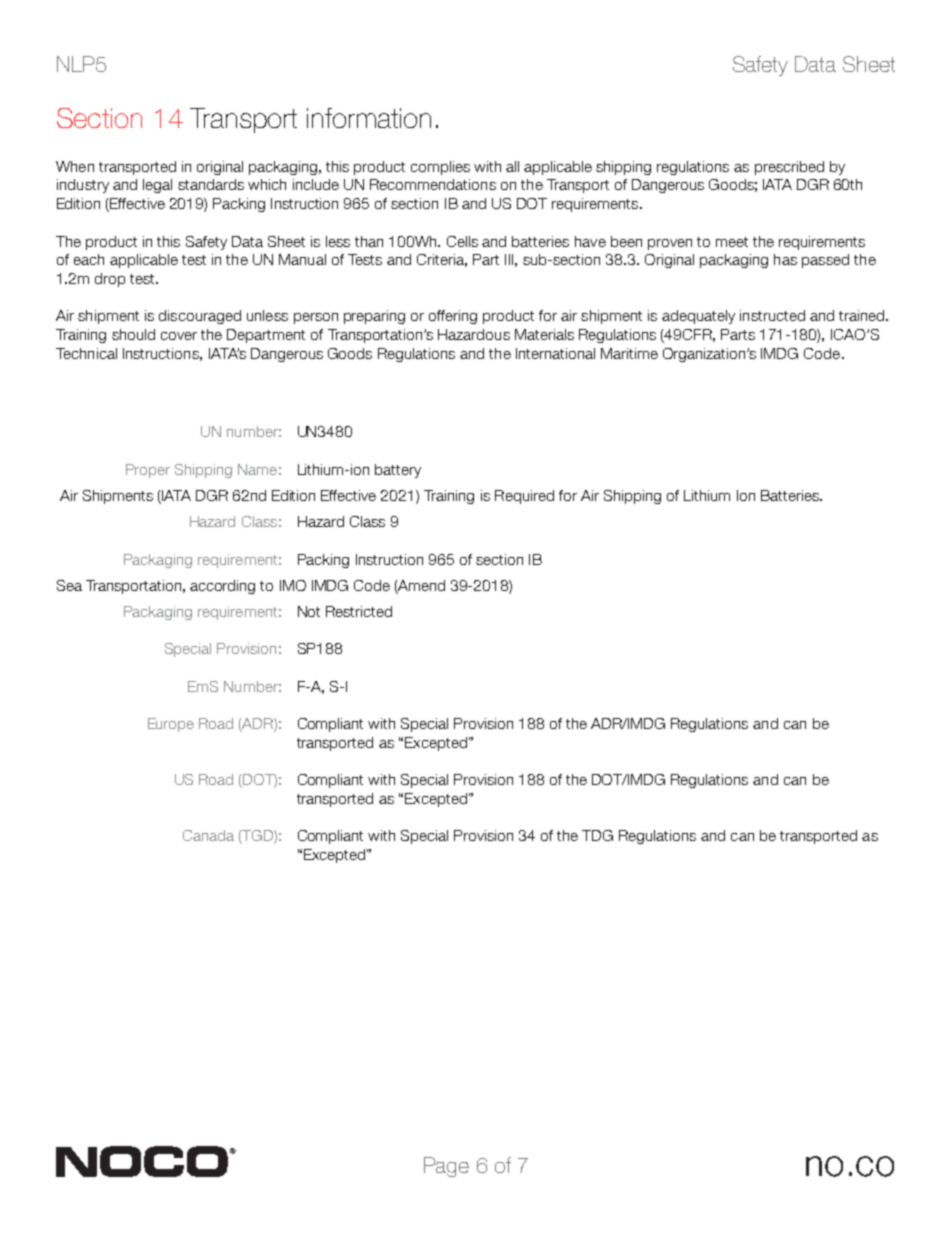 The width and height of the page is (952, 1233). Describe the element at coordinates (309, 611) in the page. I see `Not` at that location.
